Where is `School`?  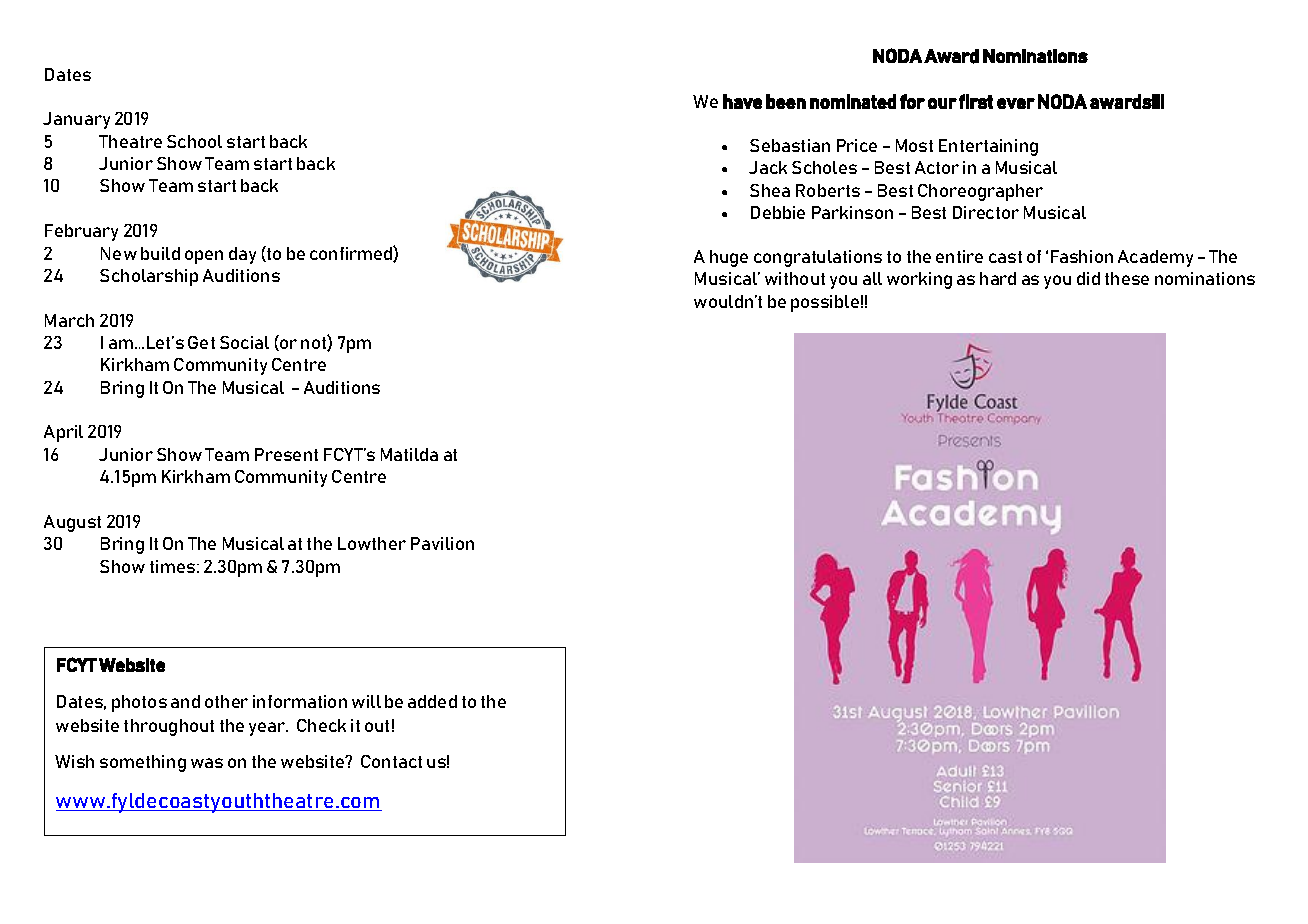 School is located at coordinates (194, 141).
